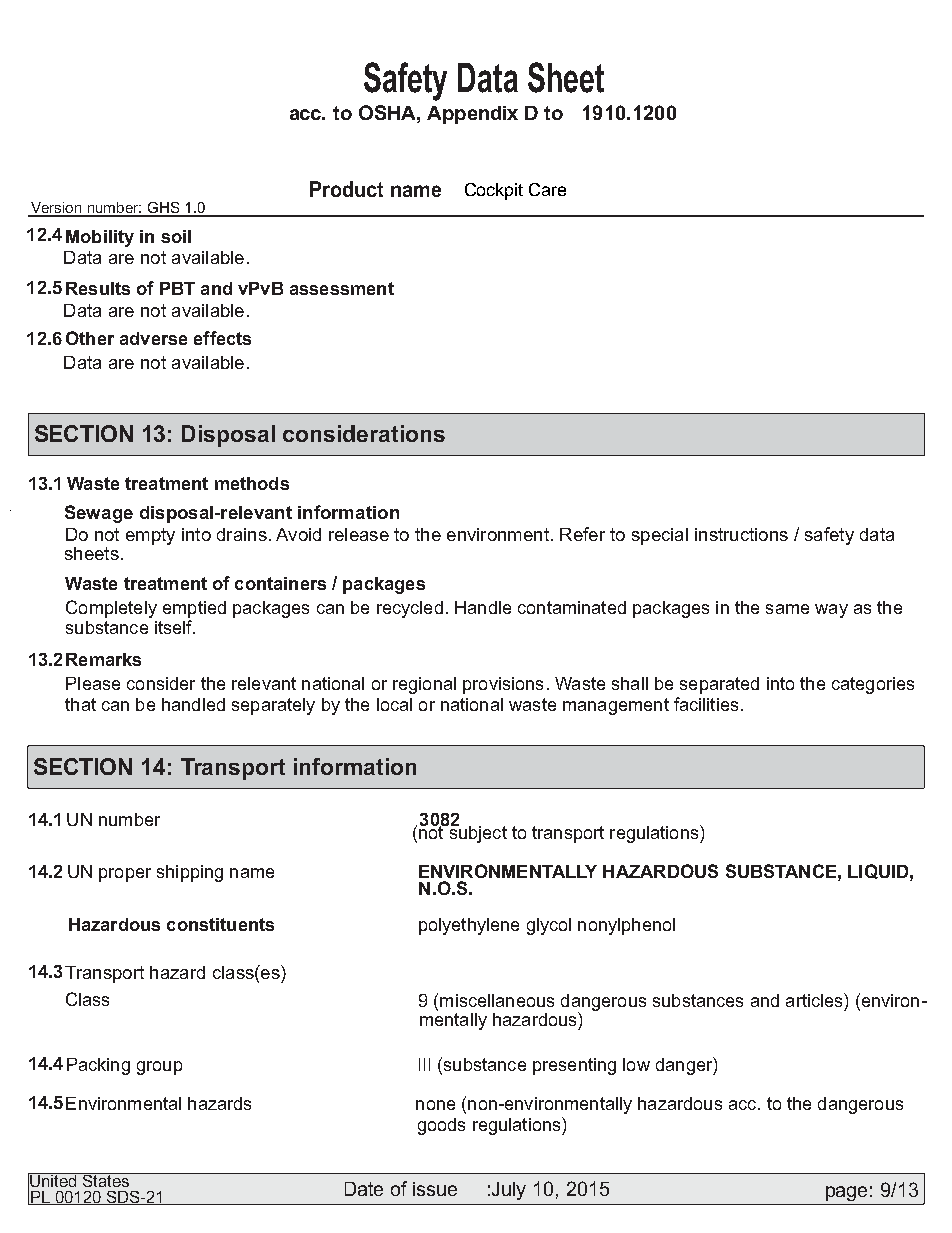  Describe the element at coordinates (636, 1064) in the image. I see `low` at that location.
